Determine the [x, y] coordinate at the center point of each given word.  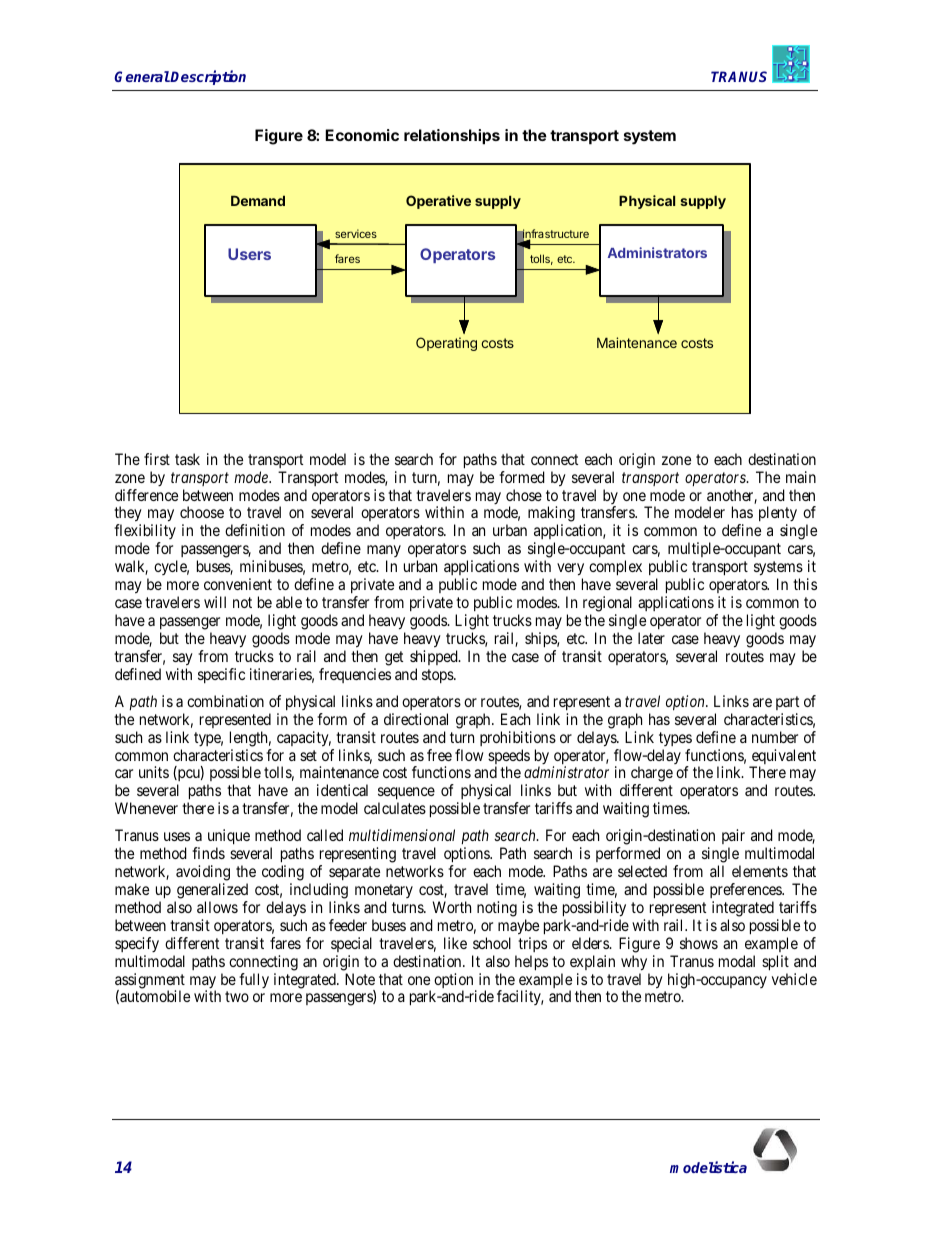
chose [524, 495]
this [805, 584]
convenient [238, 584]
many [384, 553]
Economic [362, 135]
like [455, 943]
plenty [778, 515]
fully [254, 980]
